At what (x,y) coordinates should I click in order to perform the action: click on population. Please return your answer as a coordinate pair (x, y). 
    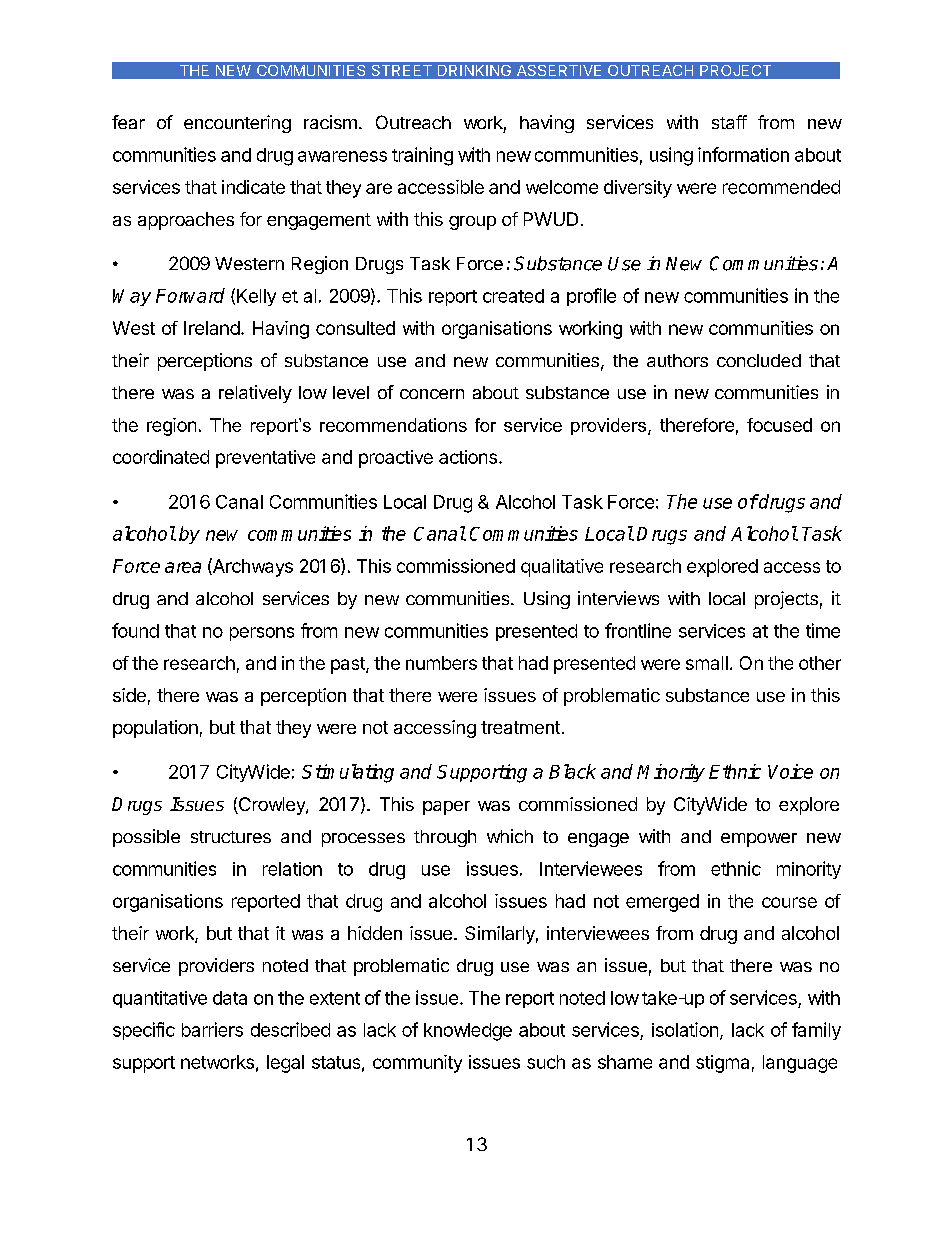
    Looking at the image, I should click on (155, 729).
